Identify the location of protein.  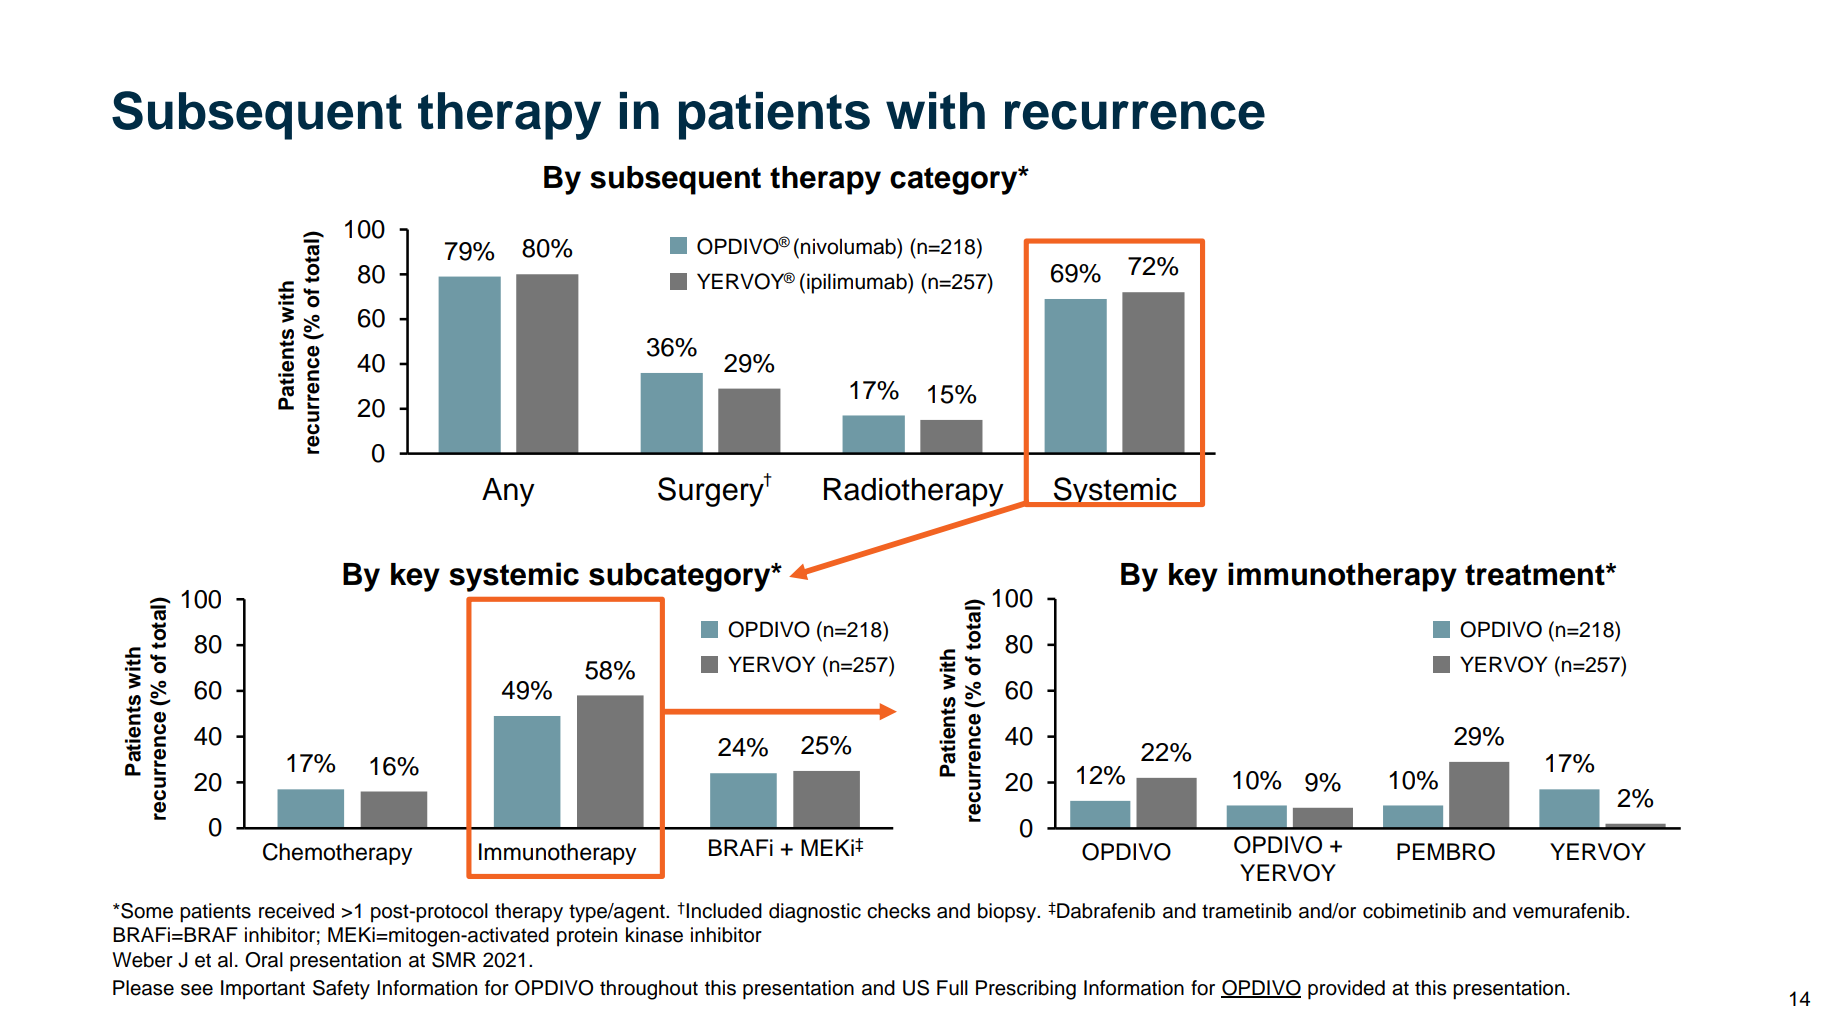
(587, 937).
